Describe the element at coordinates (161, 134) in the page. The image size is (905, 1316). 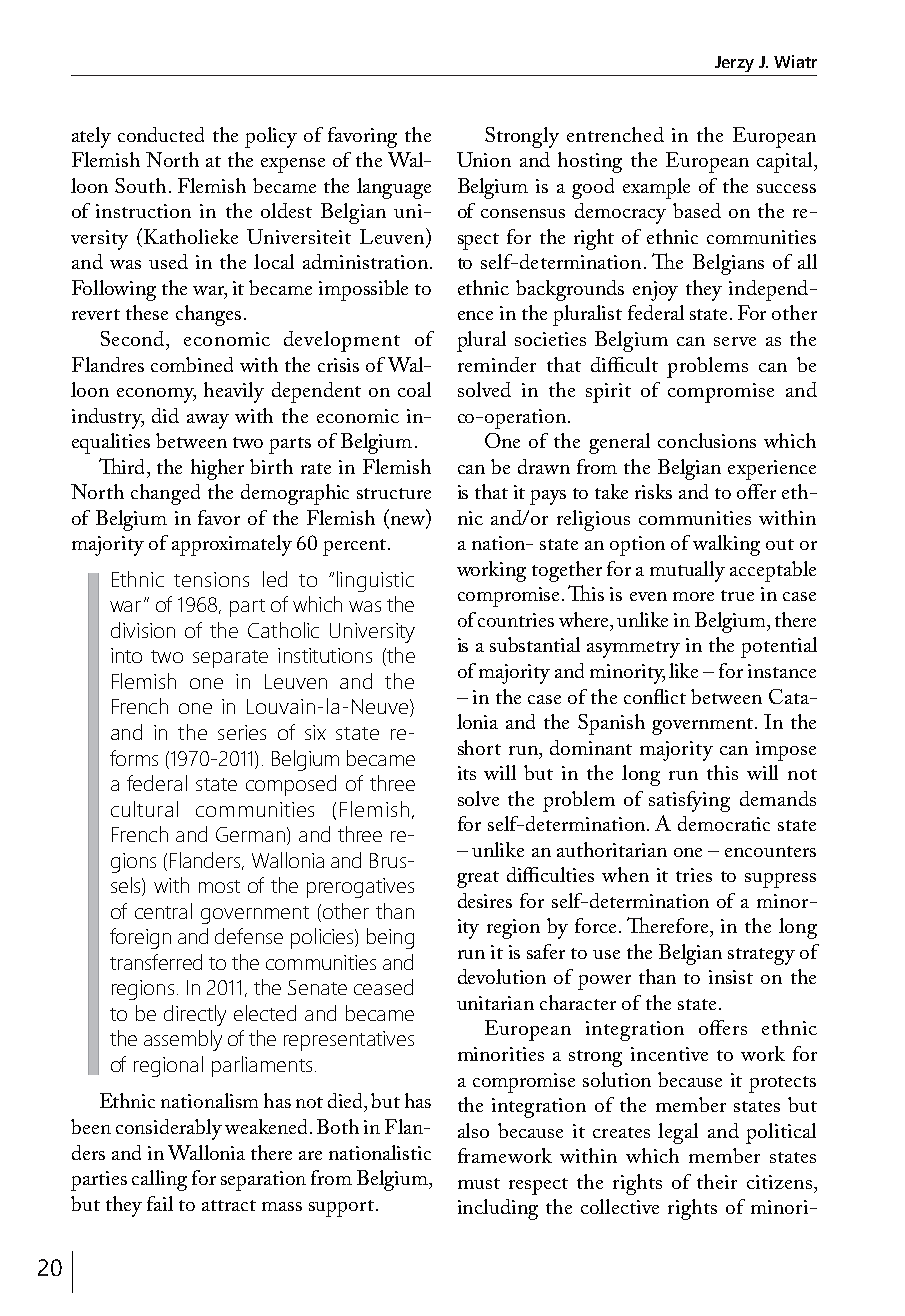
I see `conducted` at that location.
